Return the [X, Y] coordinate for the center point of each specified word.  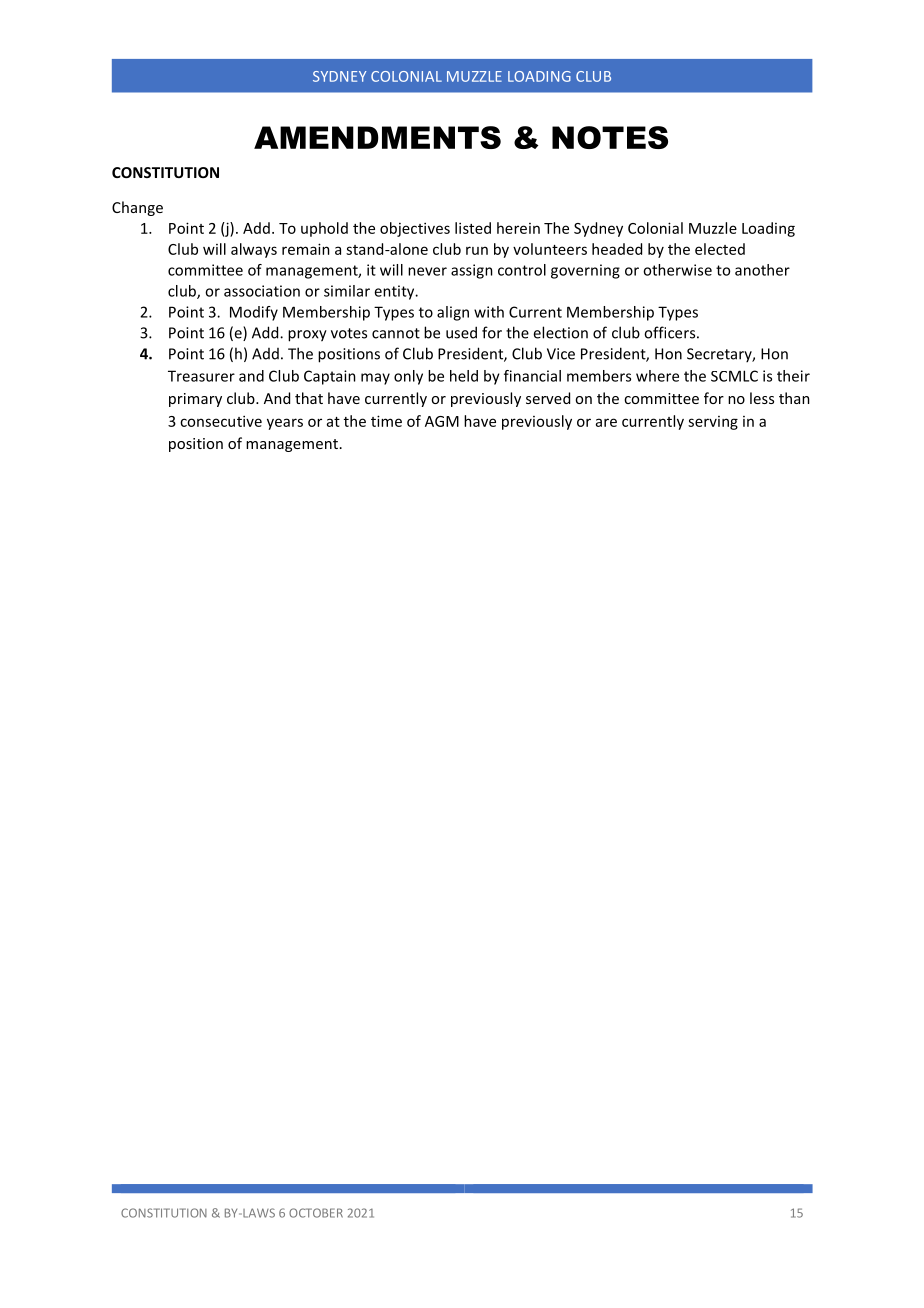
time [386, 421]
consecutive [221, 421]
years [285, 424]
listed [473, 228]
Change [137, 208]
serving [713, 423]
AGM [442, 421]
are [606, 422]
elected [720, 249]
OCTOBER [316, 1213]
